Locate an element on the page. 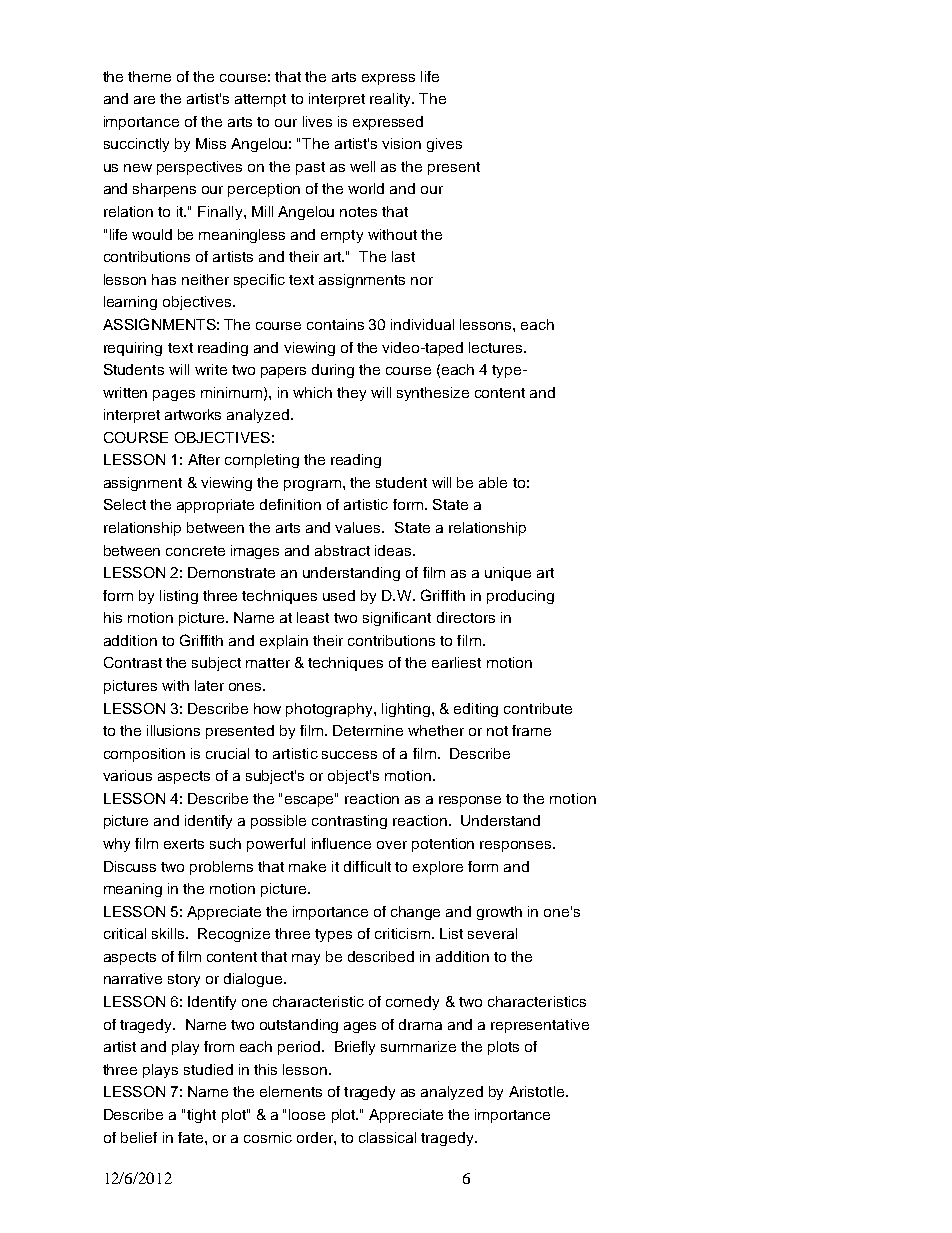  used is located at coordinates (339, 595).
